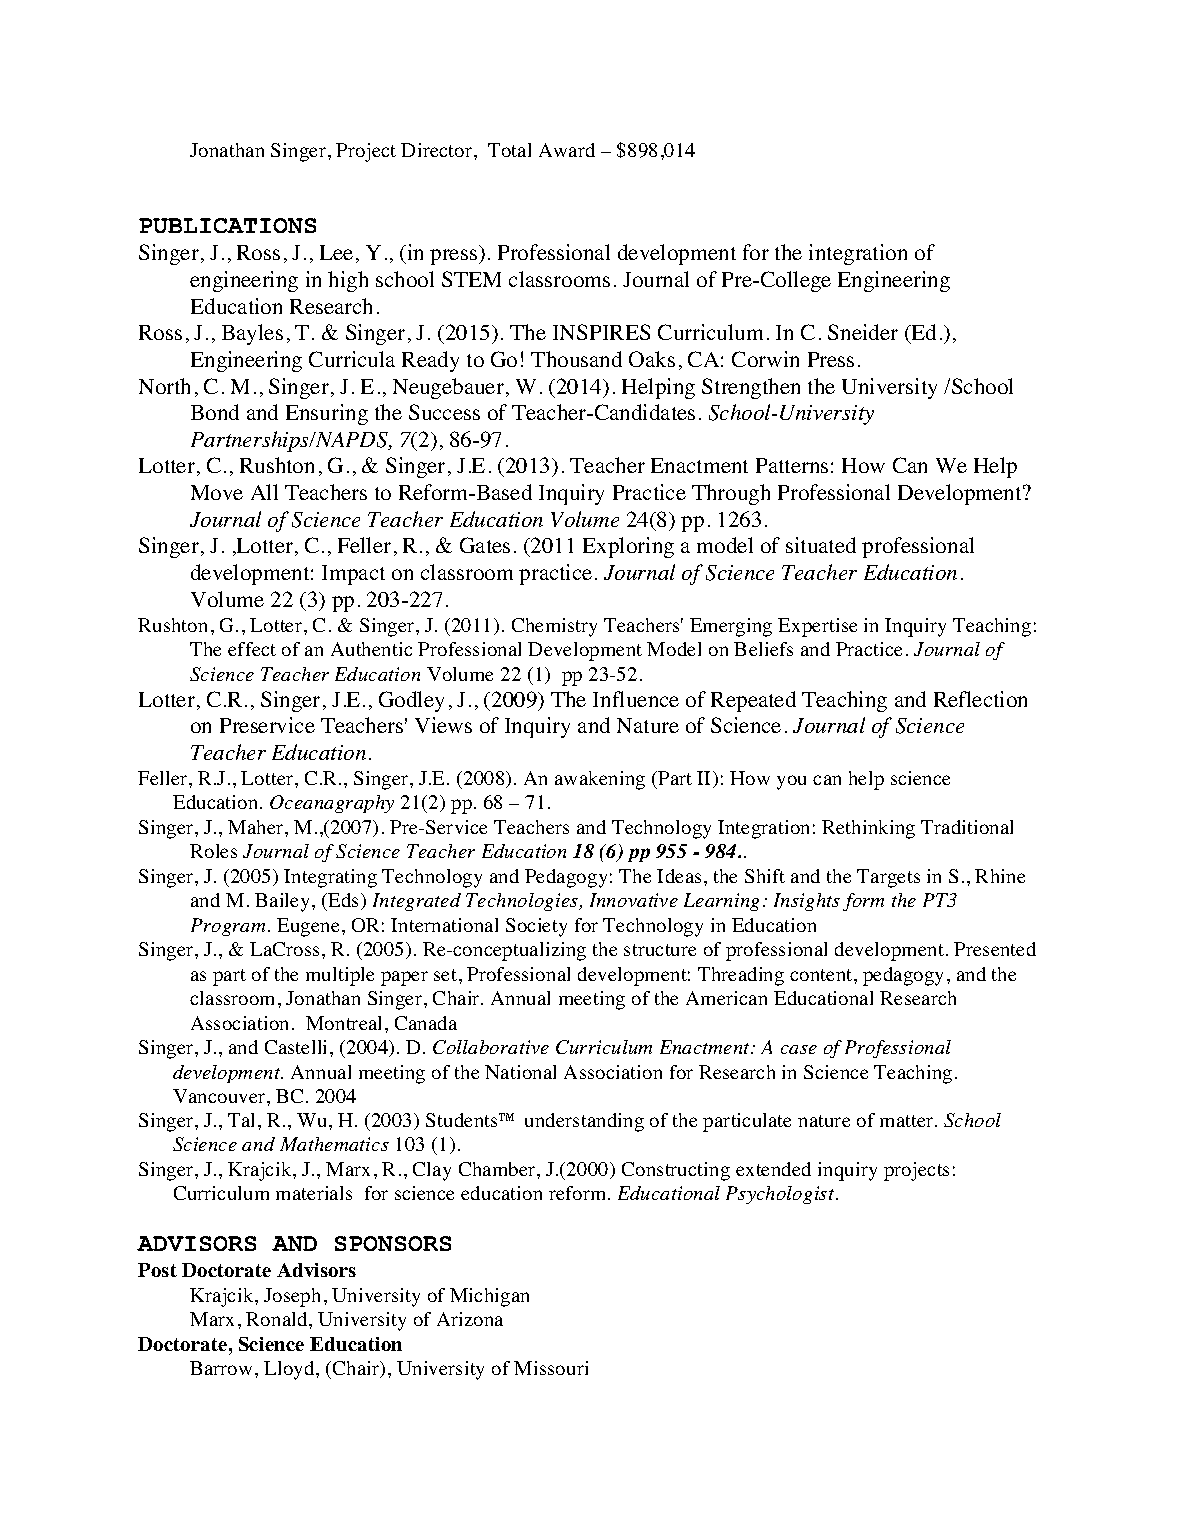  Describe the element at coordinates (264, 492) in the screenshot. I see `All` at that location.
